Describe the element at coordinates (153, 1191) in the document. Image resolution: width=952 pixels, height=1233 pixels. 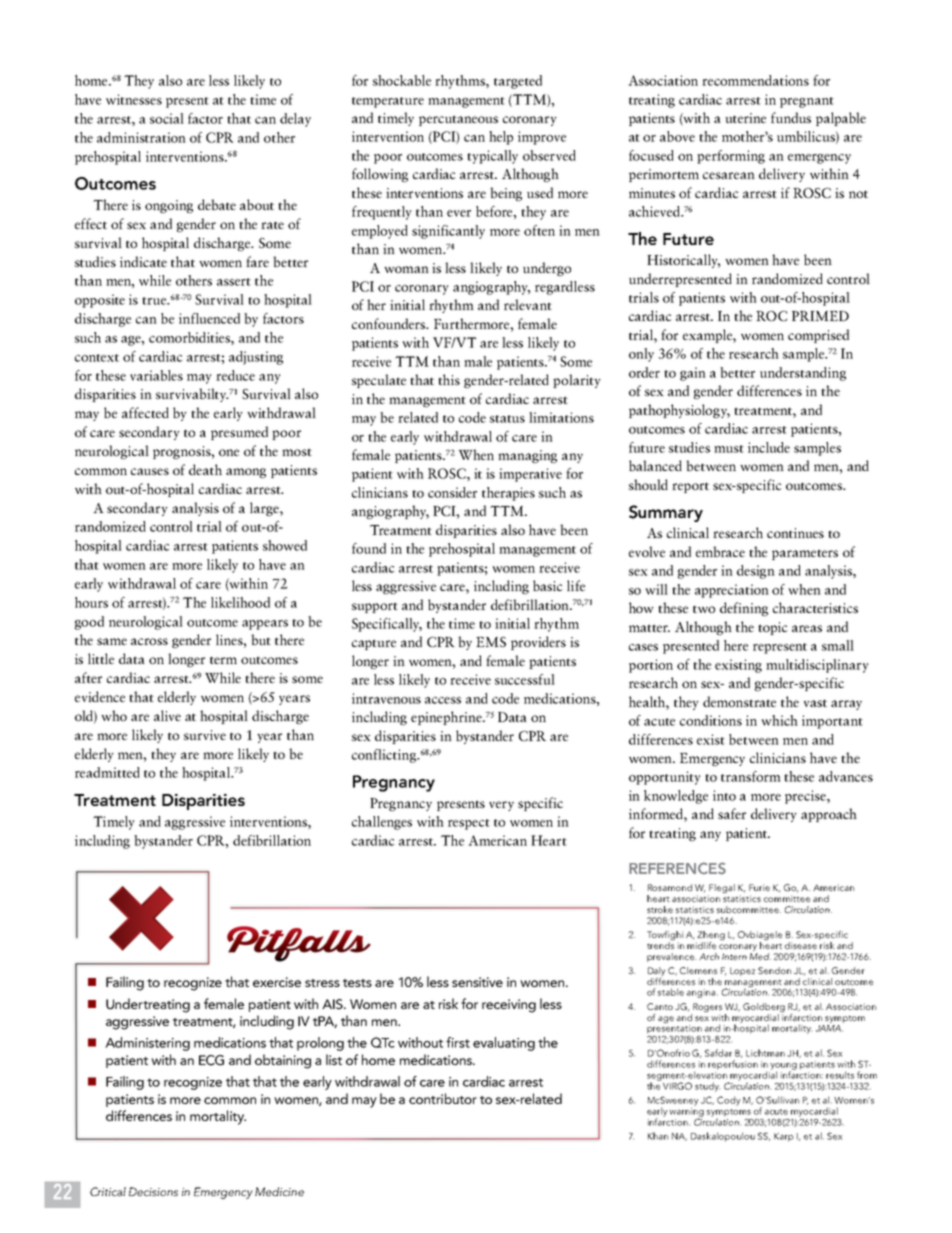
I see `Decisions` at that location.
